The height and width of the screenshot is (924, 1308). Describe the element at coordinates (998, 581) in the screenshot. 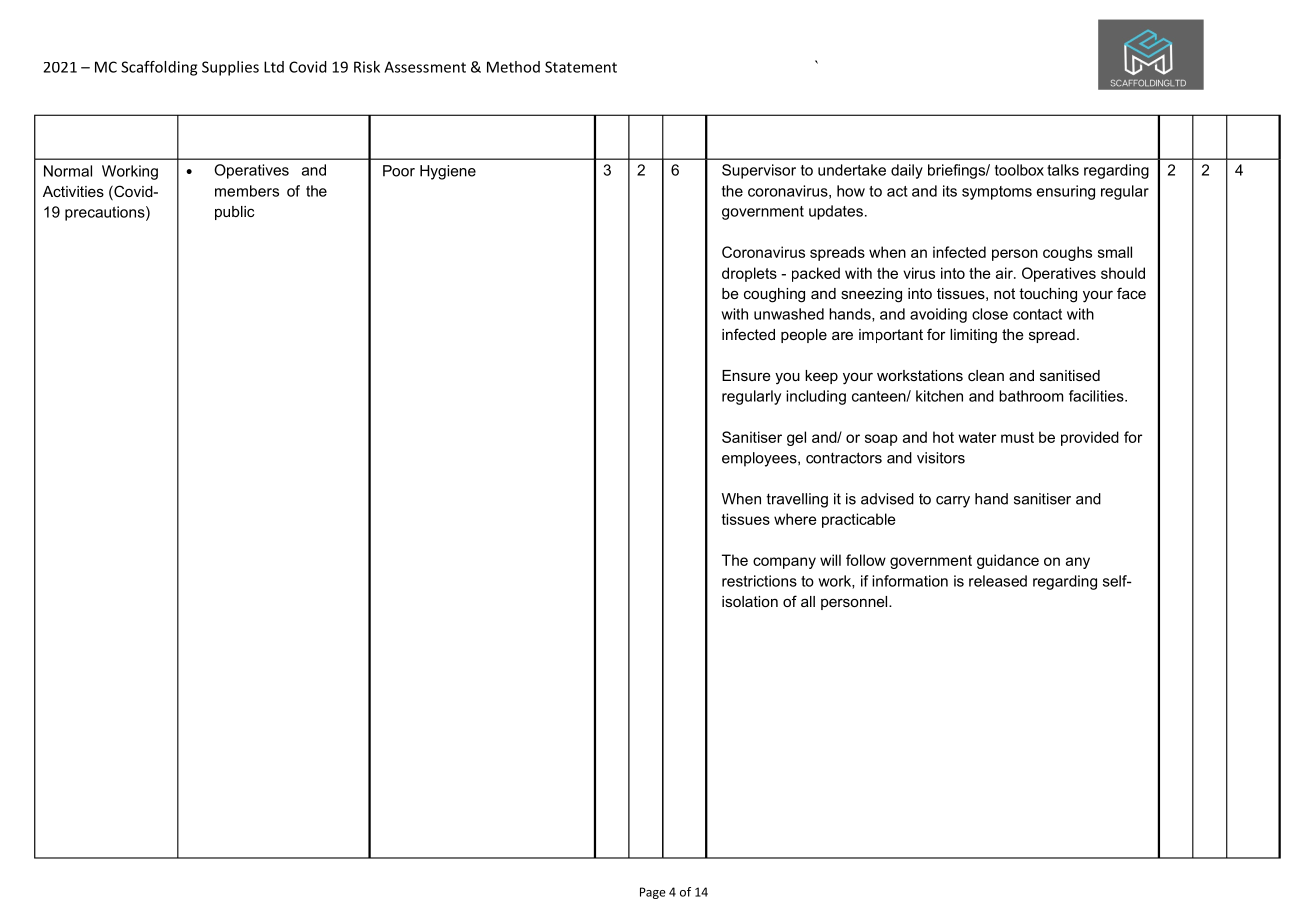

I see `released` at that location.
